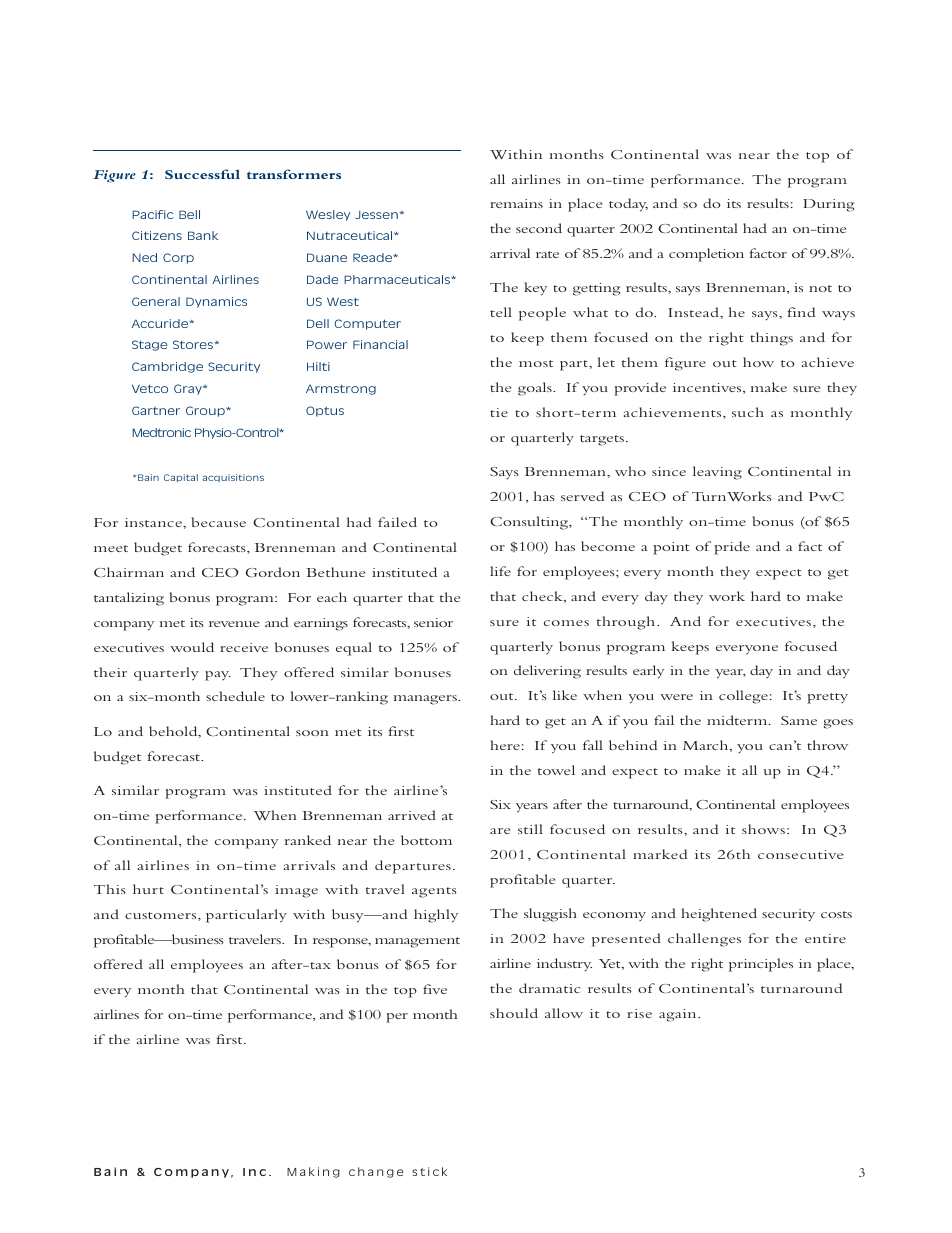 This document has width=952, height=1233. Describe the element at coordinates (516, 203) in the document. I see `remains` at that location.
